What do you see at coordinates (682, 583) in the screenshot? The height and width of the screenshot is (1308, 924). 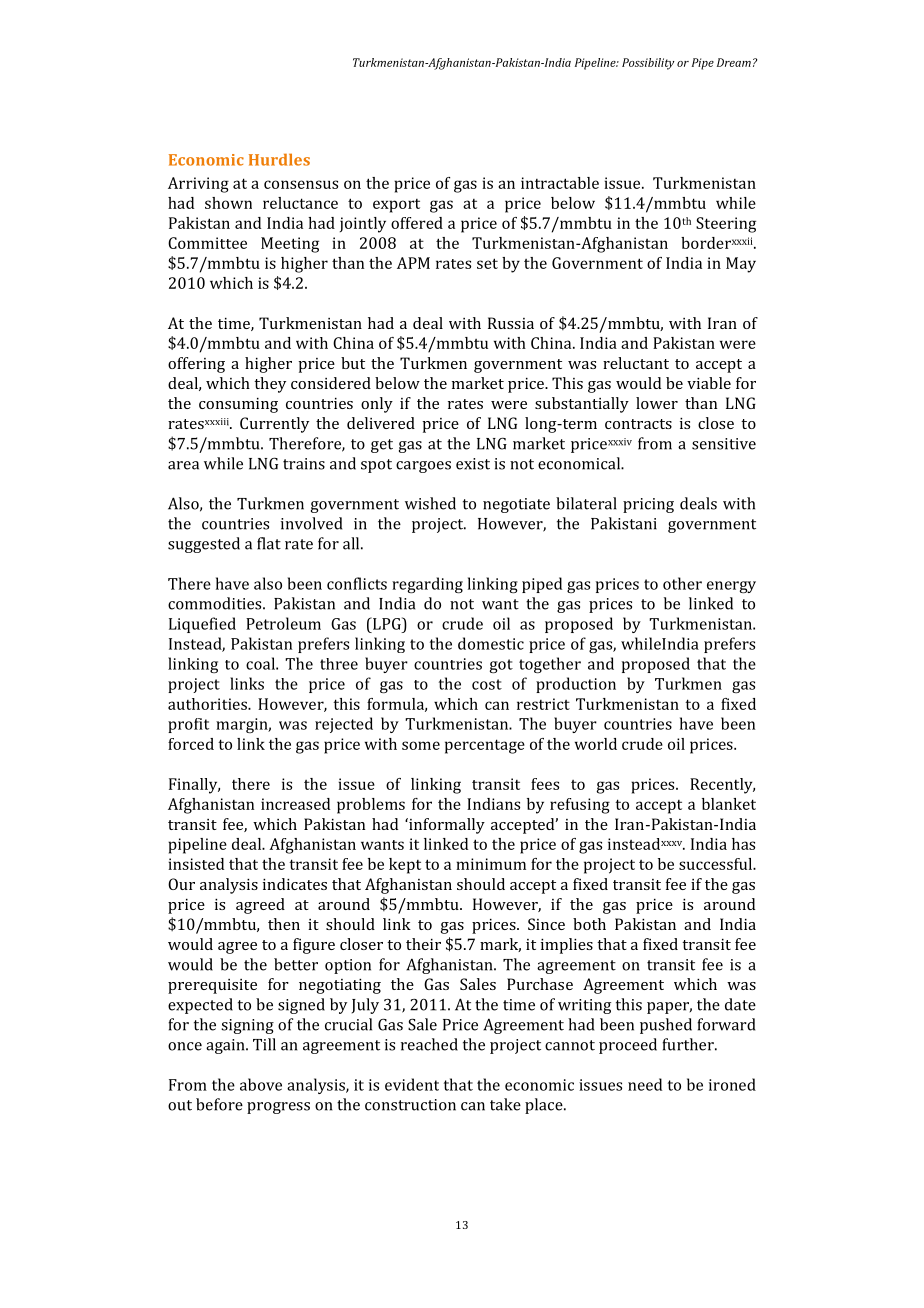 I see `other` at bounding box center [682, 583].
